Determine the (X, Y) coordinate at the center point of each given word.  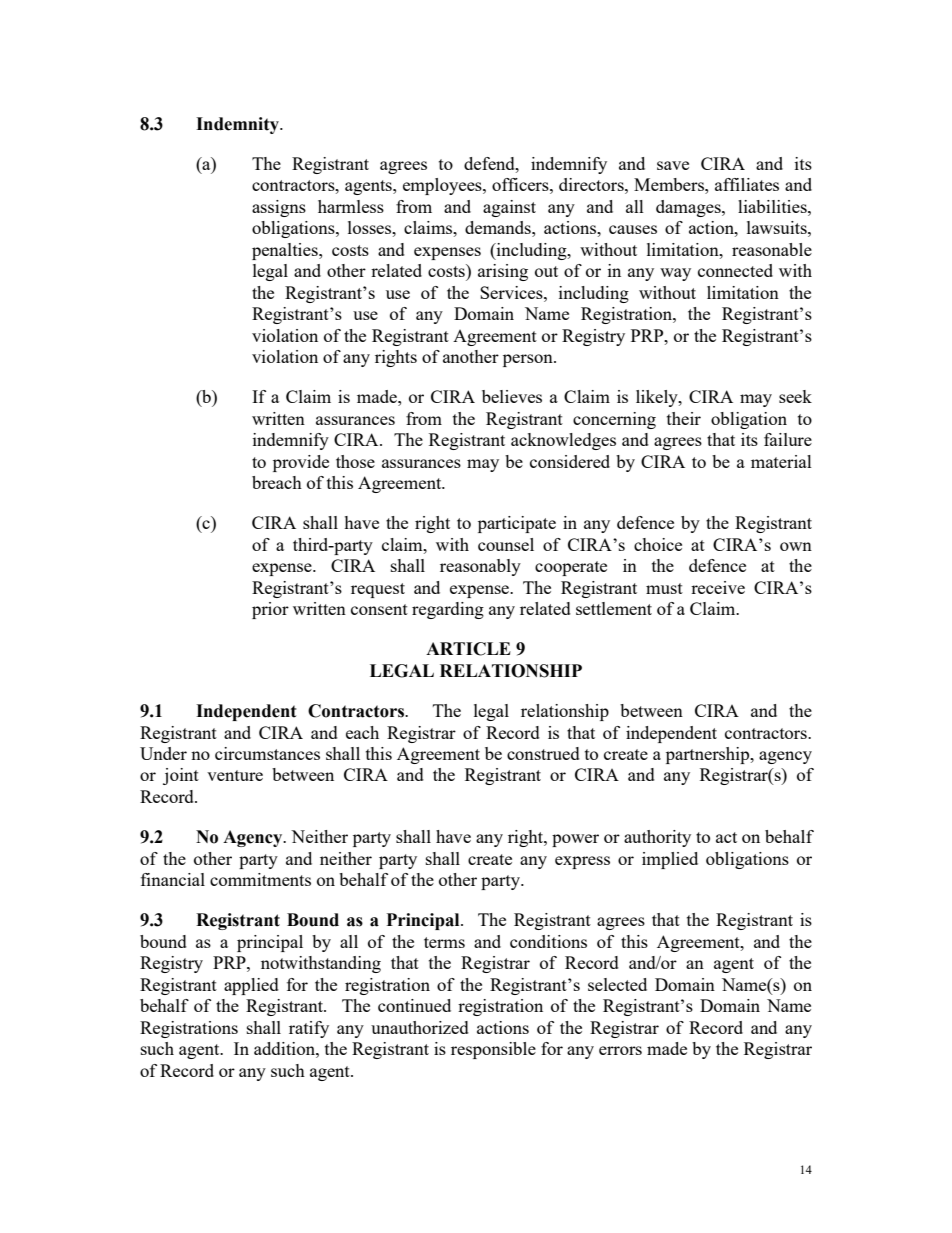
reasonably (480, 567)
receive (718, 587)
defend (490, 163)
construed (543, 753)
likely (658, 398)
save (673, 165)
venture (235, 775)
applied (251, 986)
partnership (709, 755)
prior (270, 610)
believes (512, 396)
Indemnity (238, 125)
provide (301, 463)
